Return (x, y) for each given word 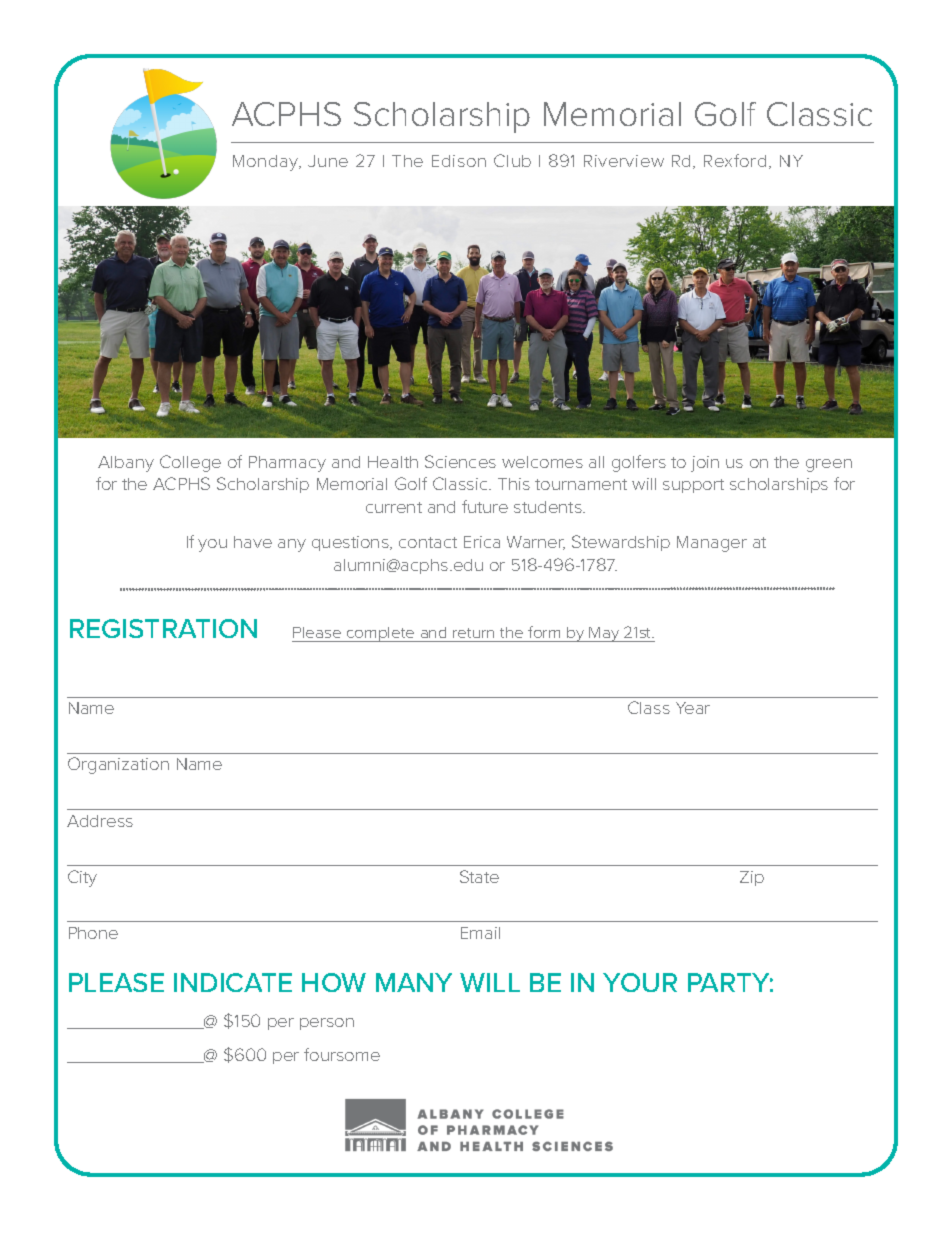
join (705, 464)
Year (693, 708)
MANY (414, 982)
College (190, 463)
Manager (712, 544)
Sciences (460, 461)
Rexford (735, 160)
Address (100, 821)
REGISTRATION (163, 628)
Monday (267, 163)
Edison (459, 161)
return (473, 633)
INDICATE (233, 982)
